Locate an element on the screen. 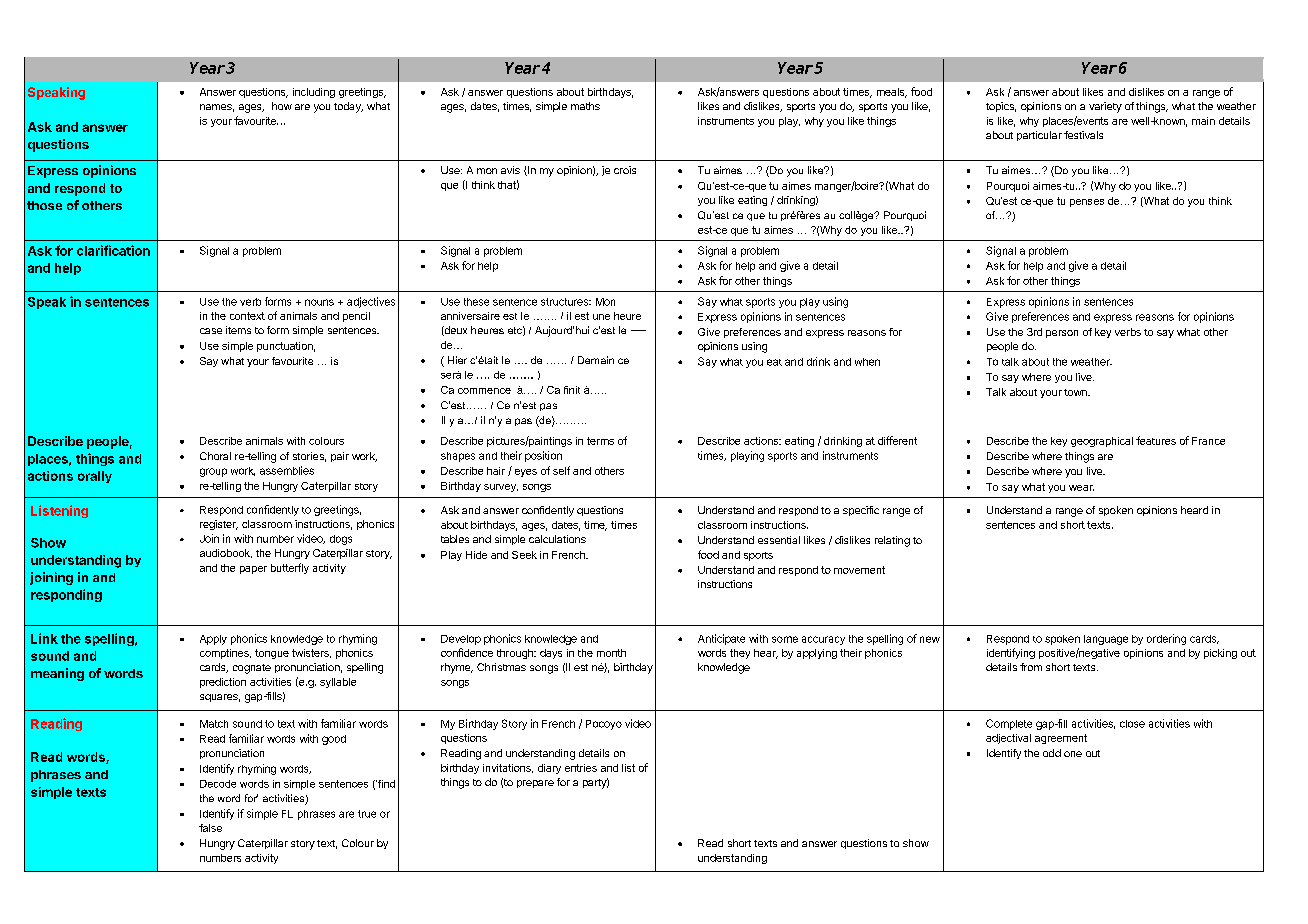 This screenshot has height=924, width=1308. Choral is located at coordinates (215, 456).
